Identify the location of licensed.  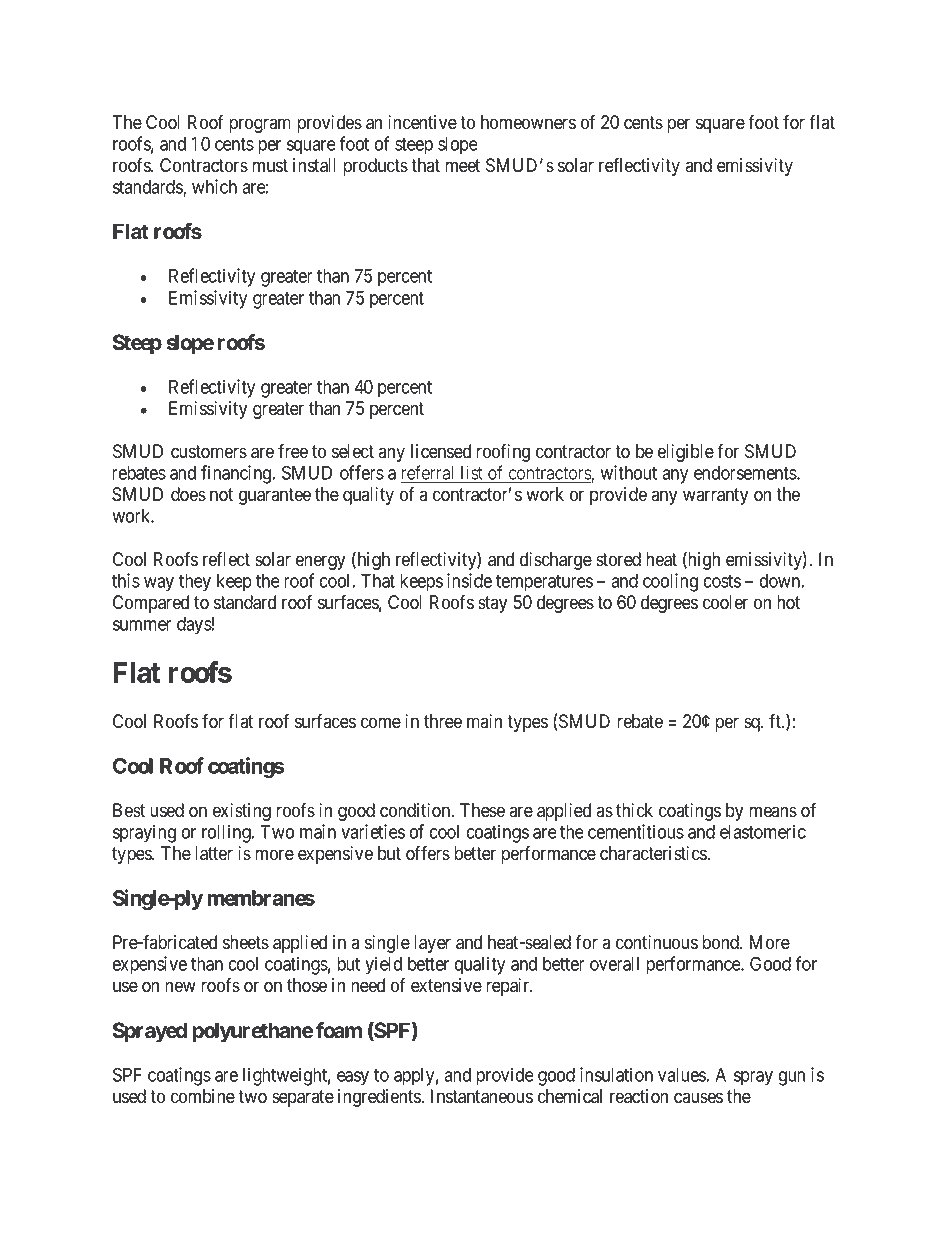
(441, 451).
